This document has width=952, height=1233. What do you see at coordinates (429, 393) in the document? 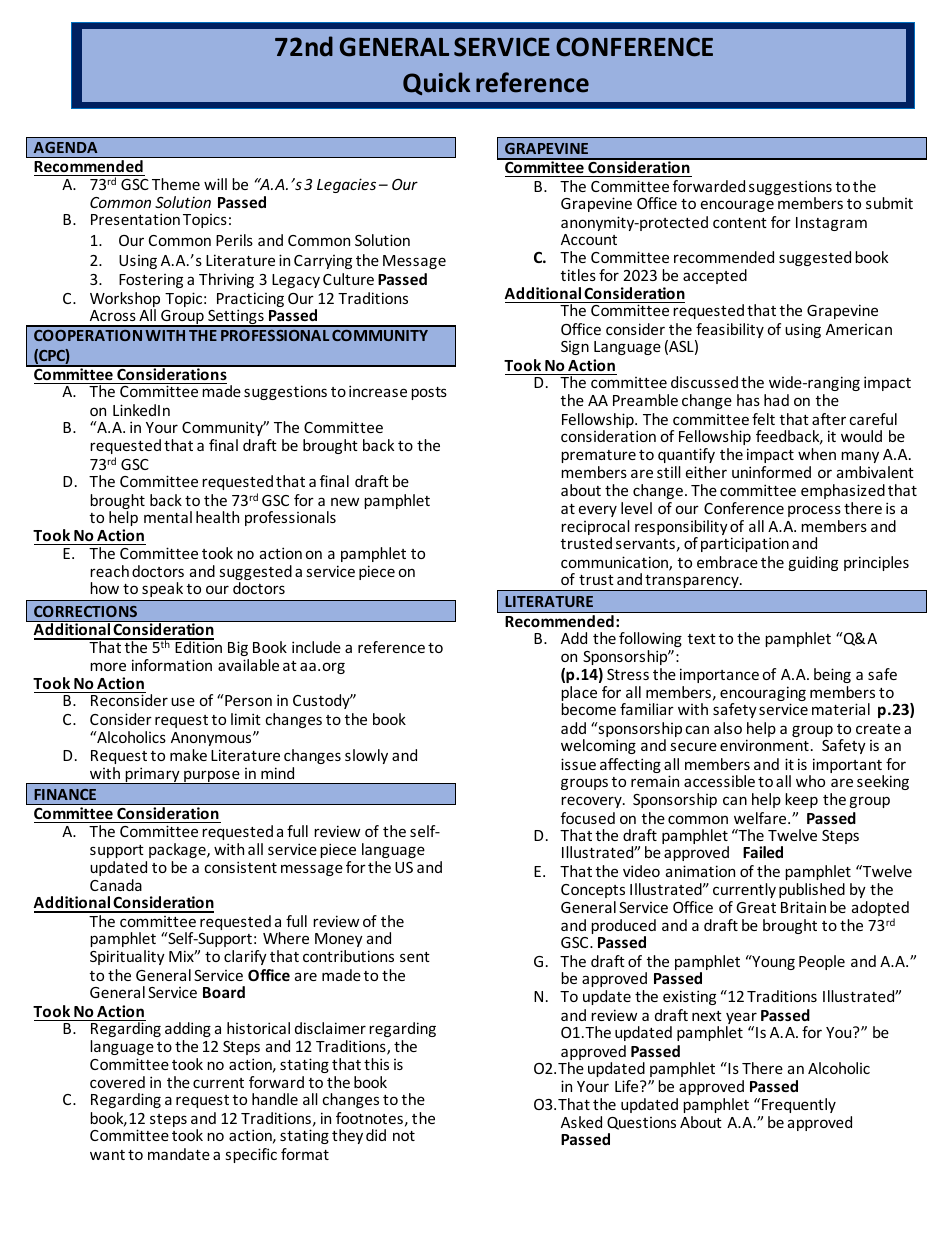
I see `posts` at bounding box center [429, 393].
